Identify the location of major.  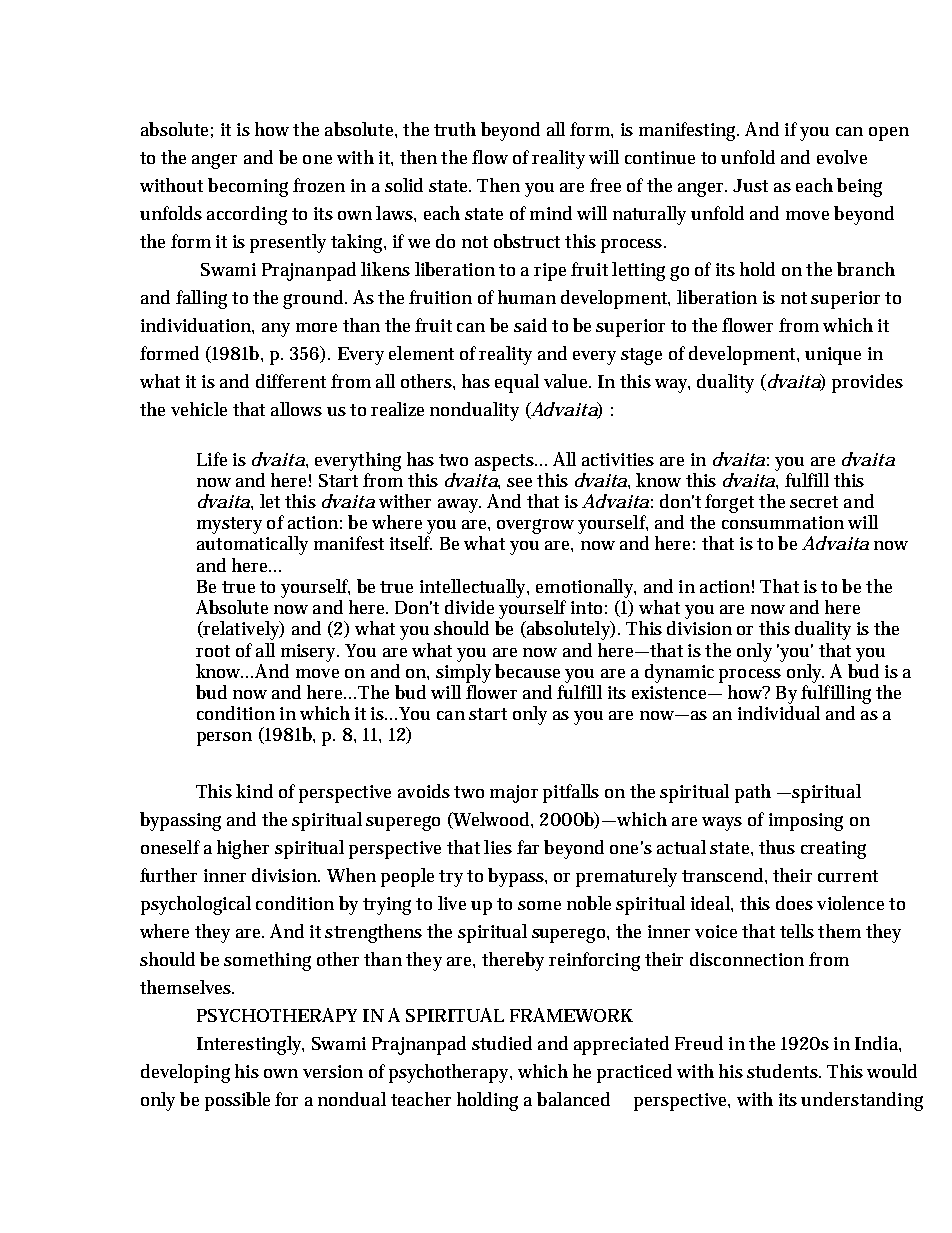
(514, 794).
